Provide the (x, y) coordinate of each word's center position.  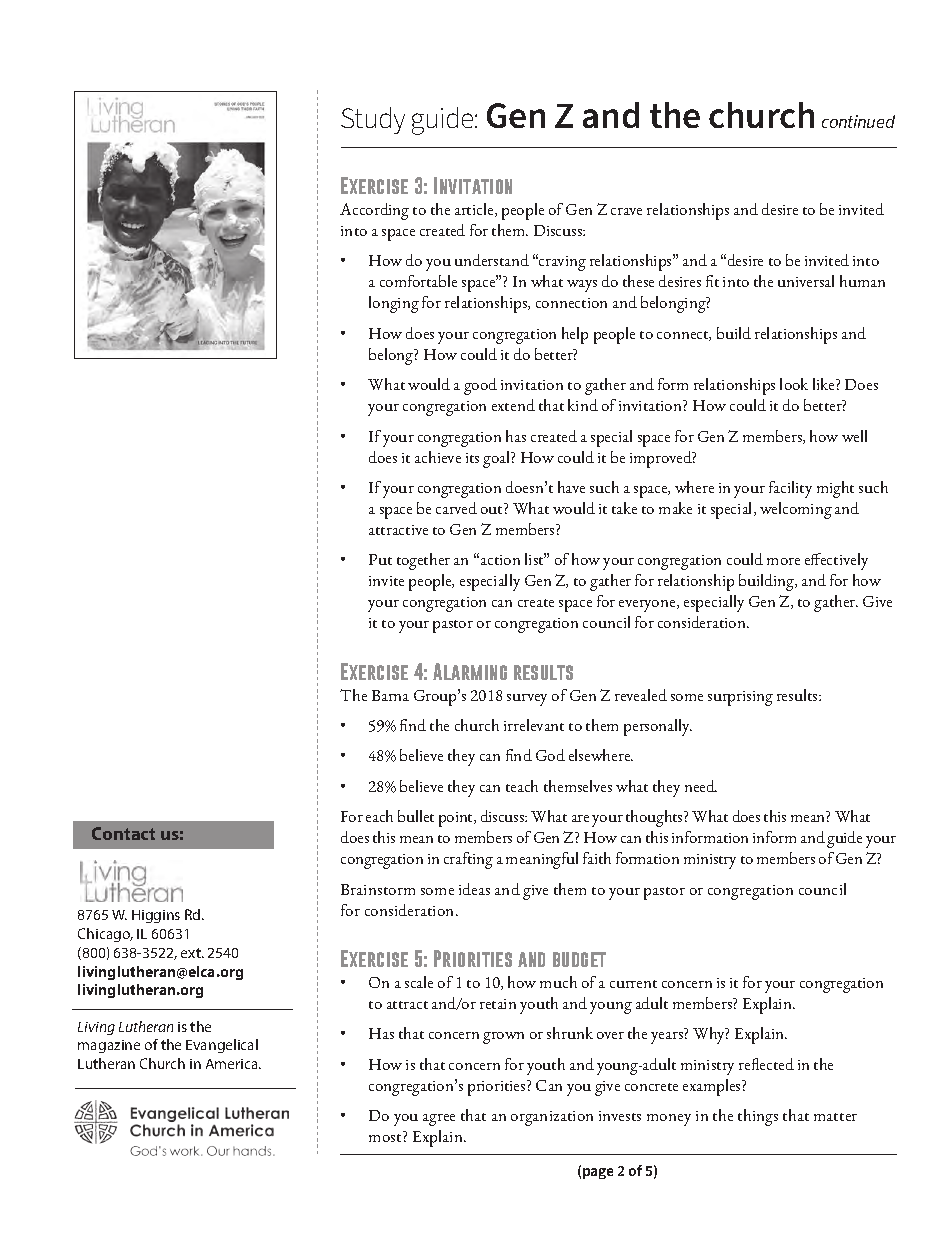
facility (790, 489)
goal (497, 459)
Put (380, 559)
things (758, 1117)
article (475, 210)
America (233, 1064)
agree (439, 1120)
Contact (123, 833)
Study (373, 120)
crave (626, 211)
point (457, 819)
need (701, 786)
